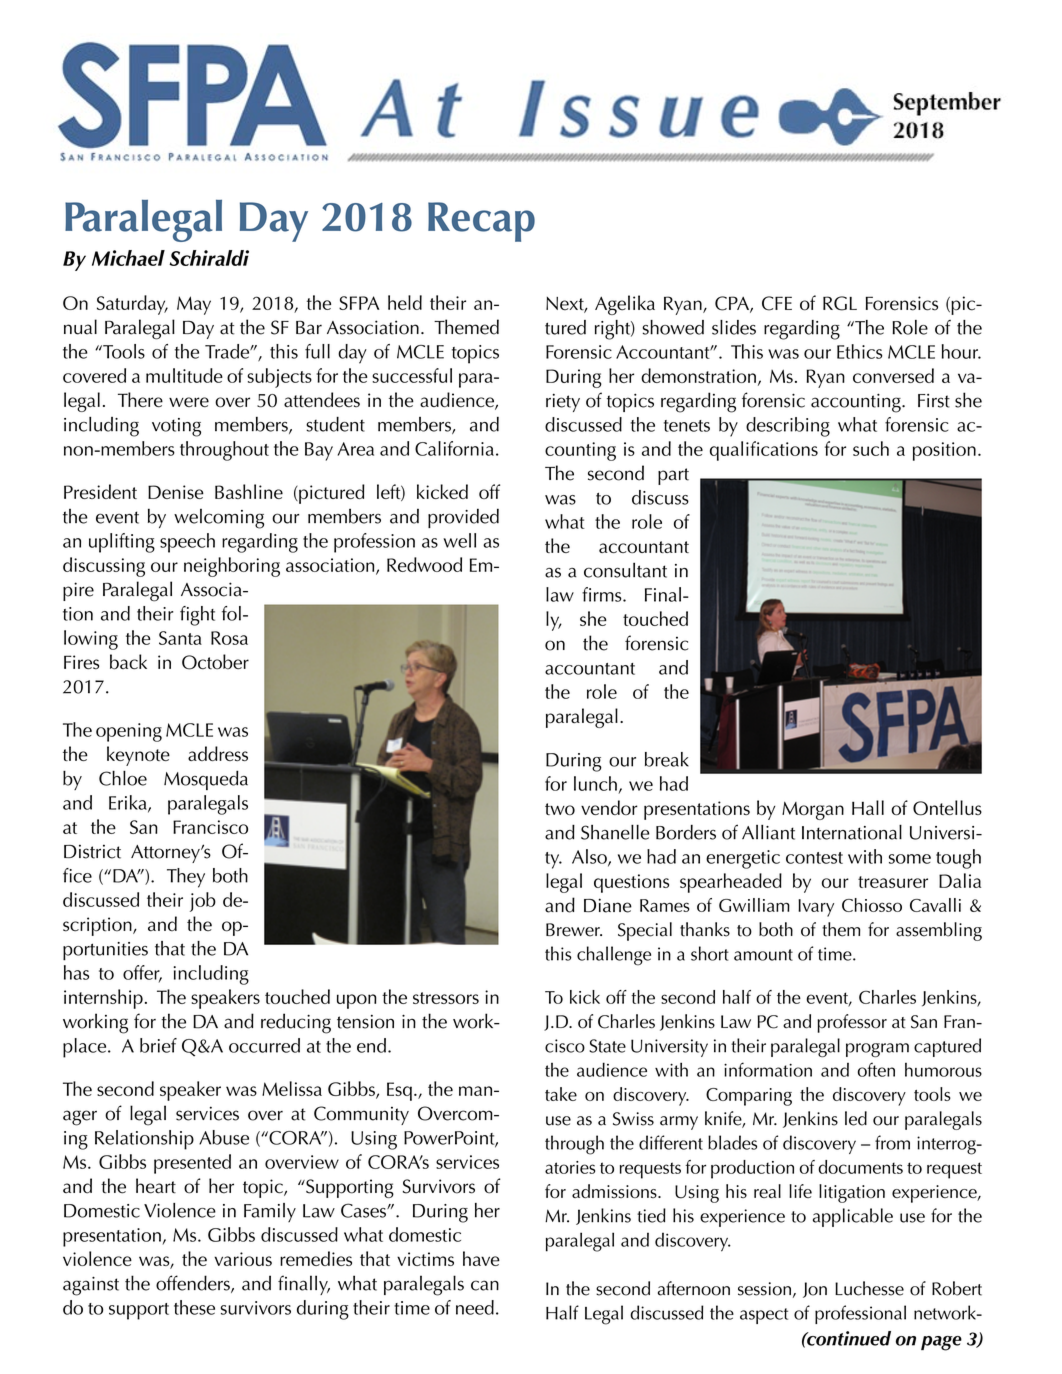 This page has height=1374, width=1062. What do you see at coordinates (893, 882) in the page?
I see `treasurer` at bounding box center [893, 882].
